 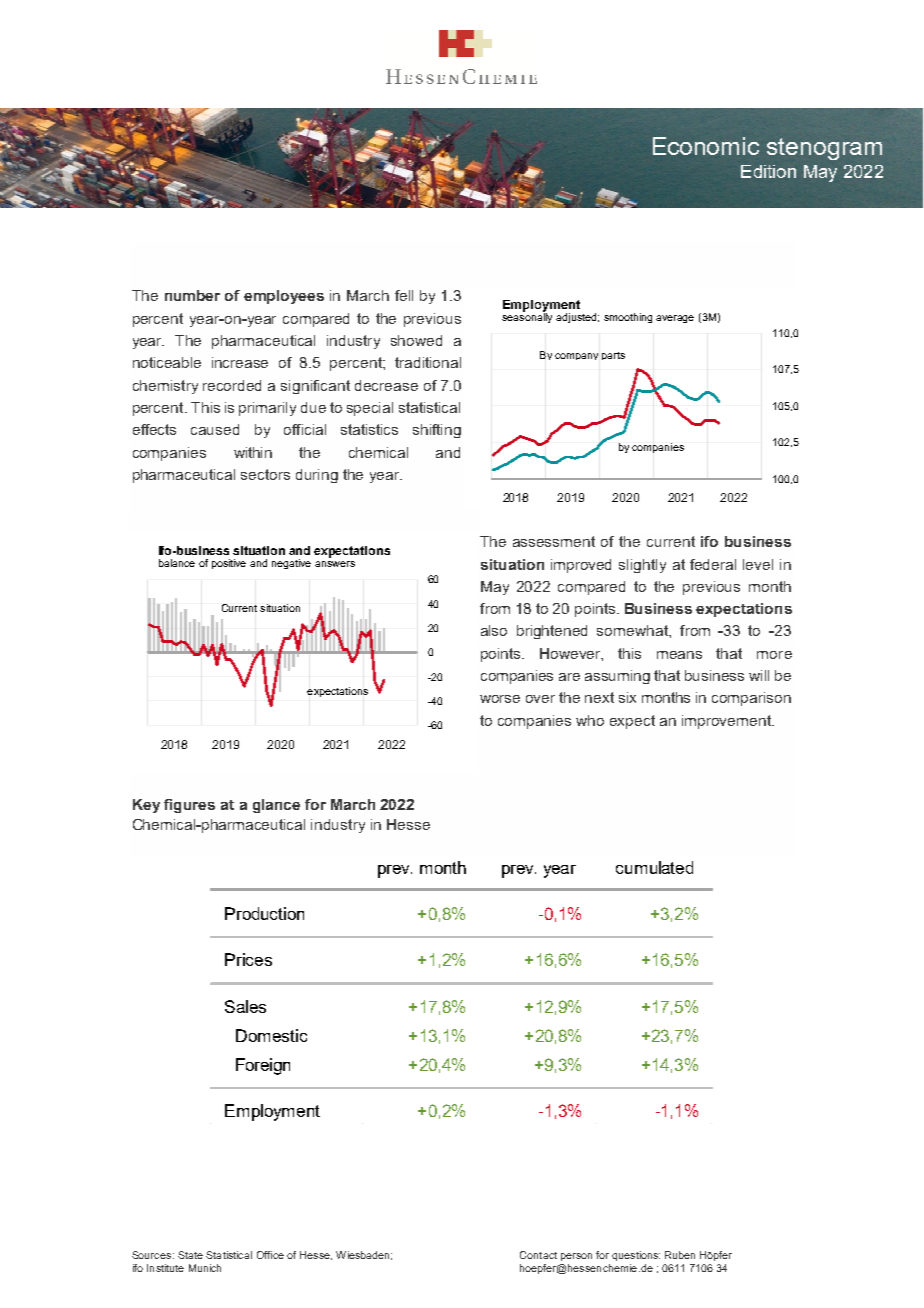 What do you see at coordinates (248, 959) in the screenshot?
I see `Prices` at bounding box center [248, 959].
